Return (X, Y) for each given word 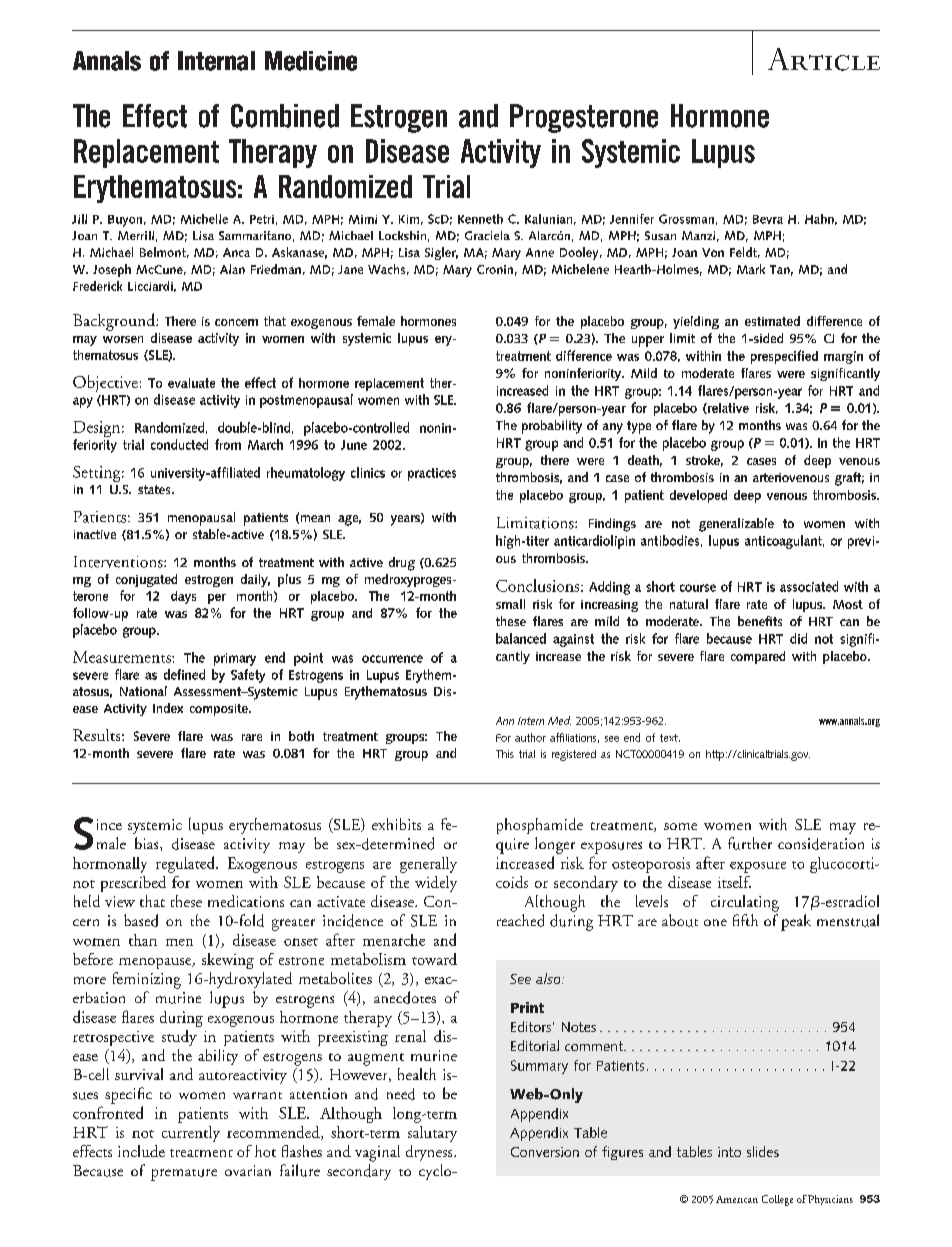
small (510, 604)
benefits (760, 621)
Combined (285, 116)
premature (184, 1175)
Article (824, 59)
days (183, 597)
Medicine (311, 61)
